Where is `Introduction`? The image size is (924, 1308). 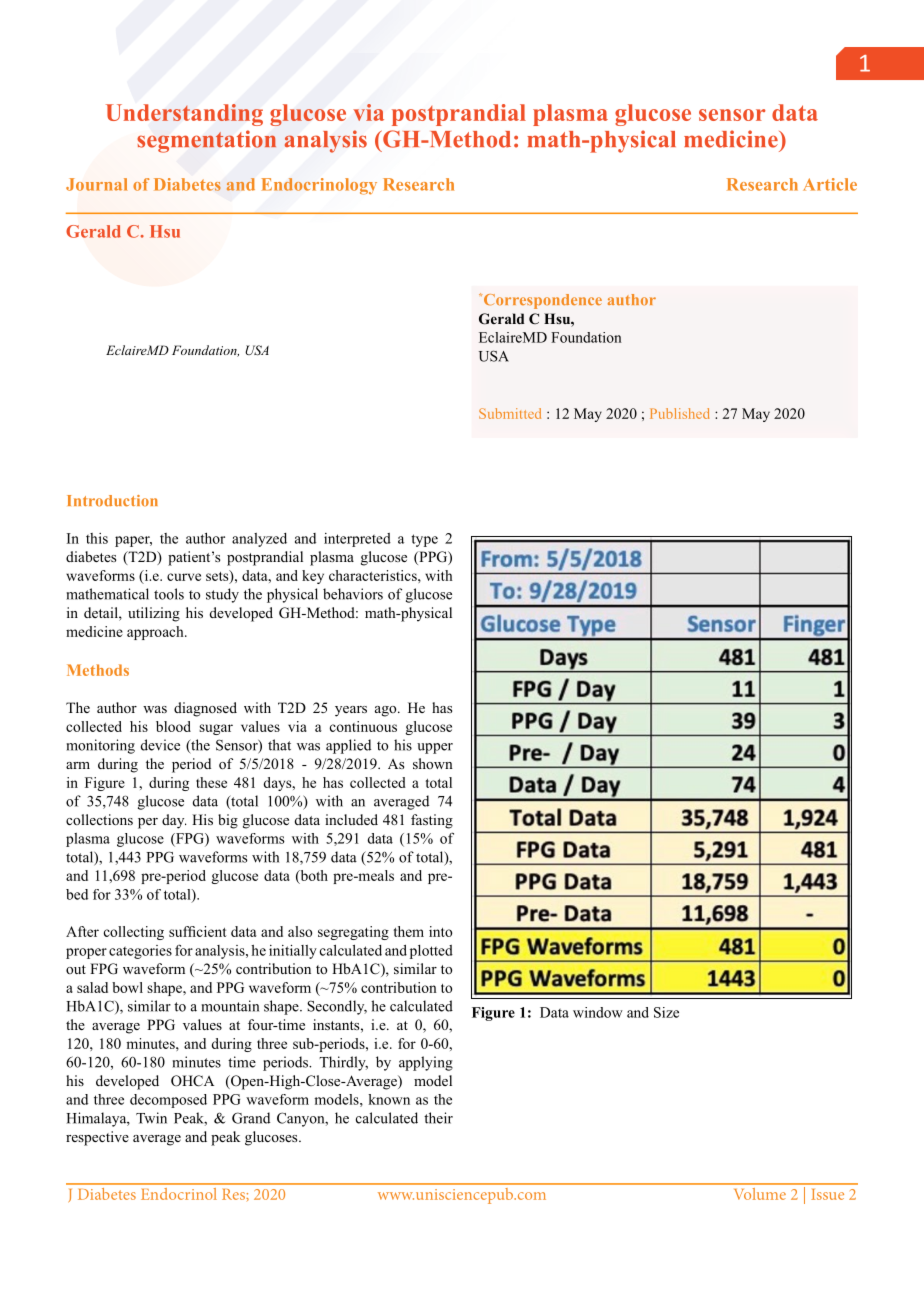 Introduction is located at coordinates (112, 501).
